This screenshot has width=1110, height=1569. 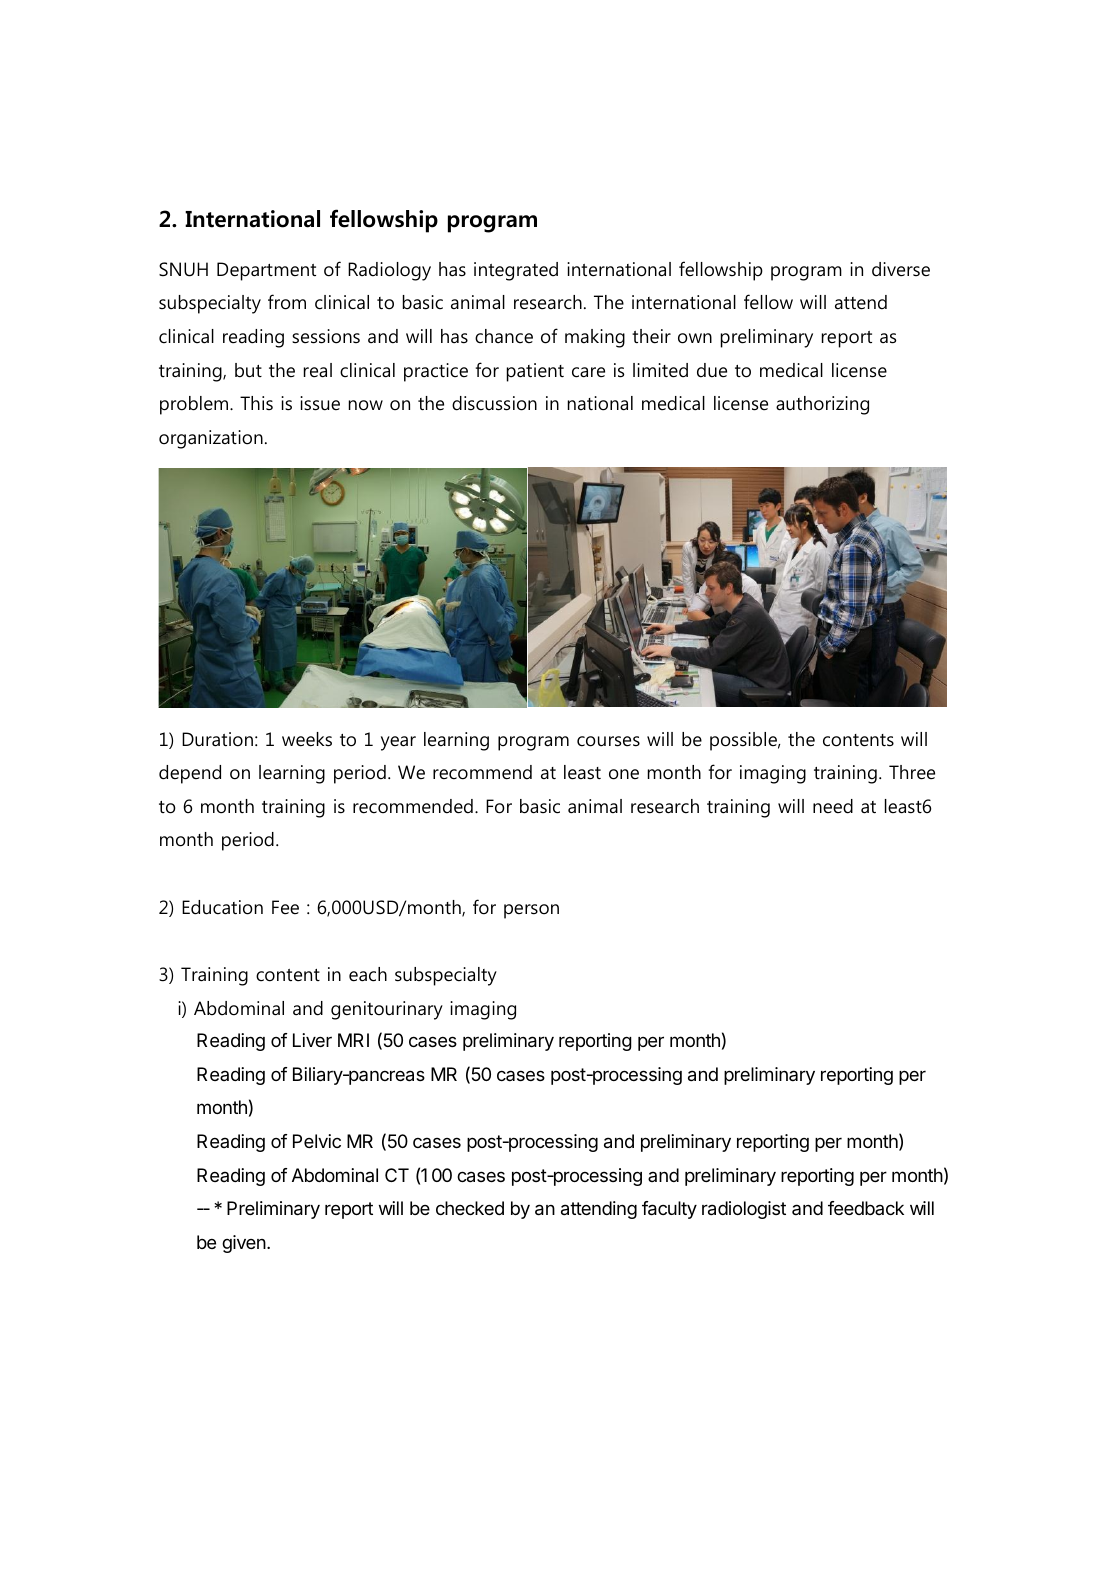 I want to click on integrated, so click(x=516, y=271).
